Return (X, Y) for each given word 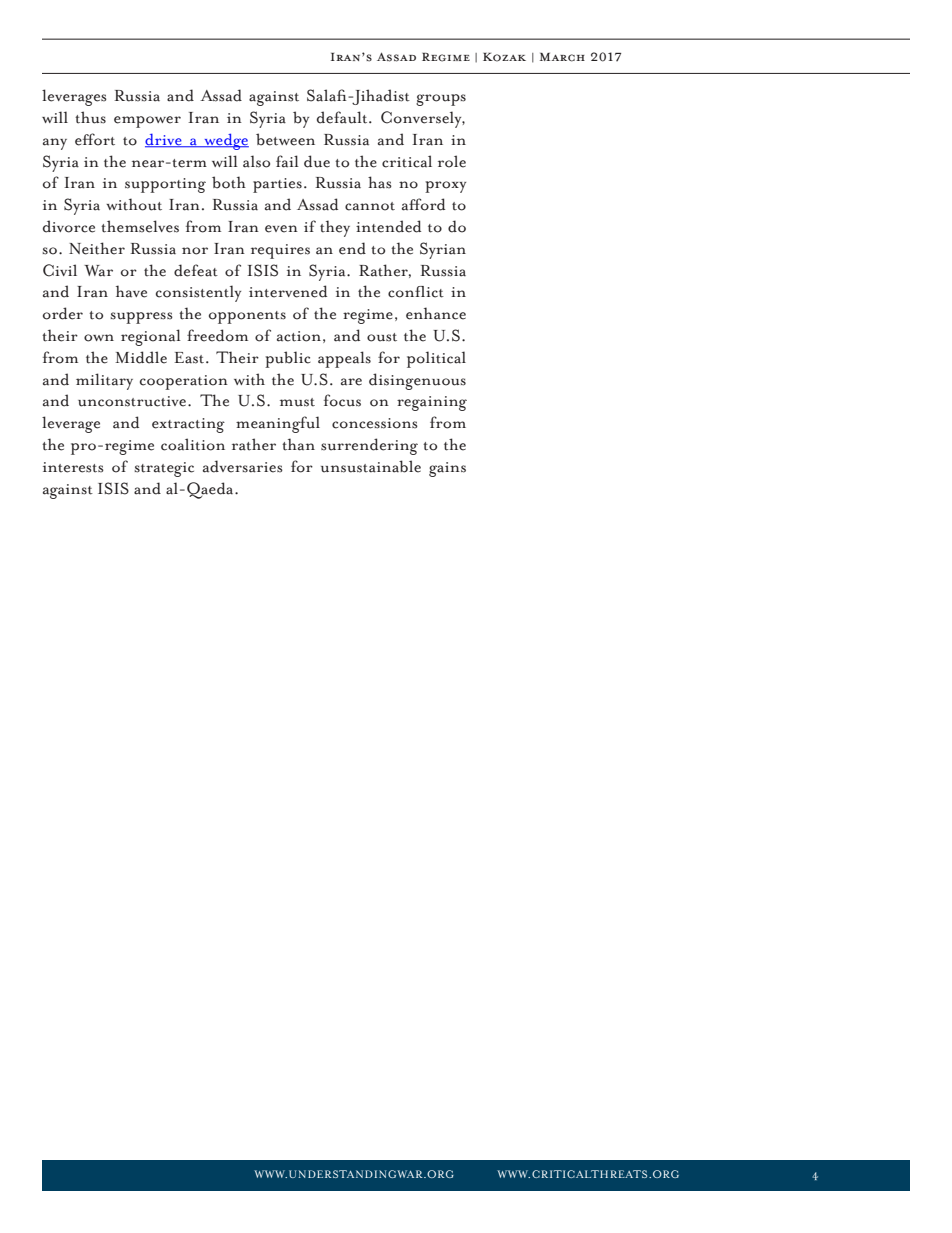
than (298, 444)
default (343, 117)
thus (90, 117)
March (562, 57)
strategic (164, 469)
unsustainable (371, 466)
